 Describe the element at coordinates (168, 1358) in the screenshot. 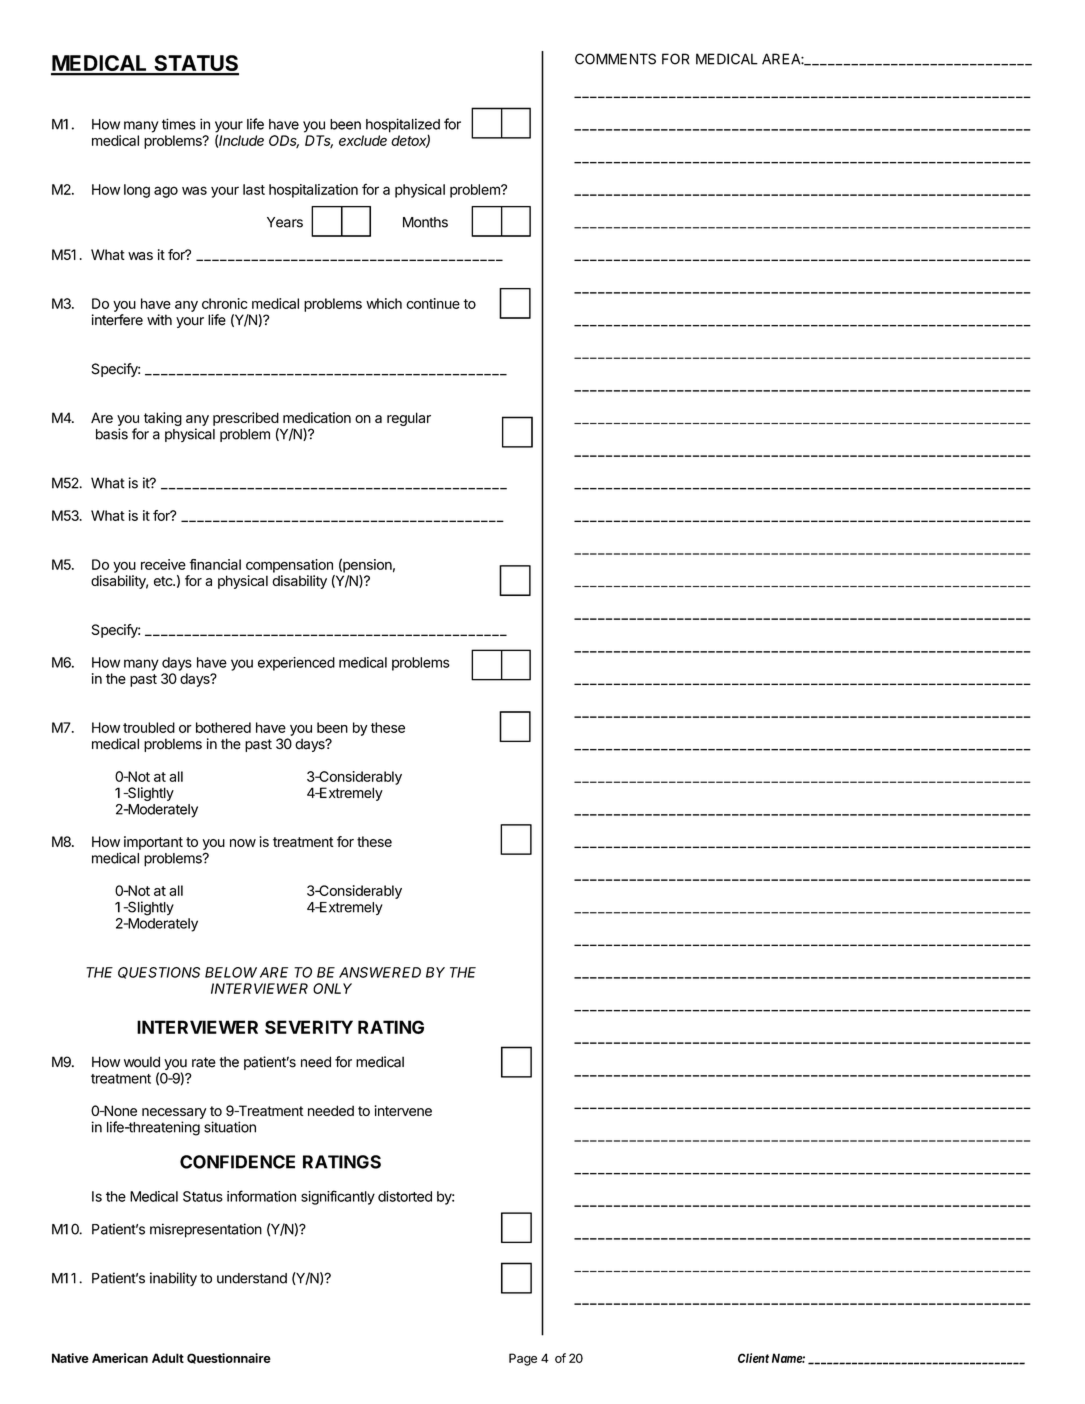

I see `Adult` at that location.
